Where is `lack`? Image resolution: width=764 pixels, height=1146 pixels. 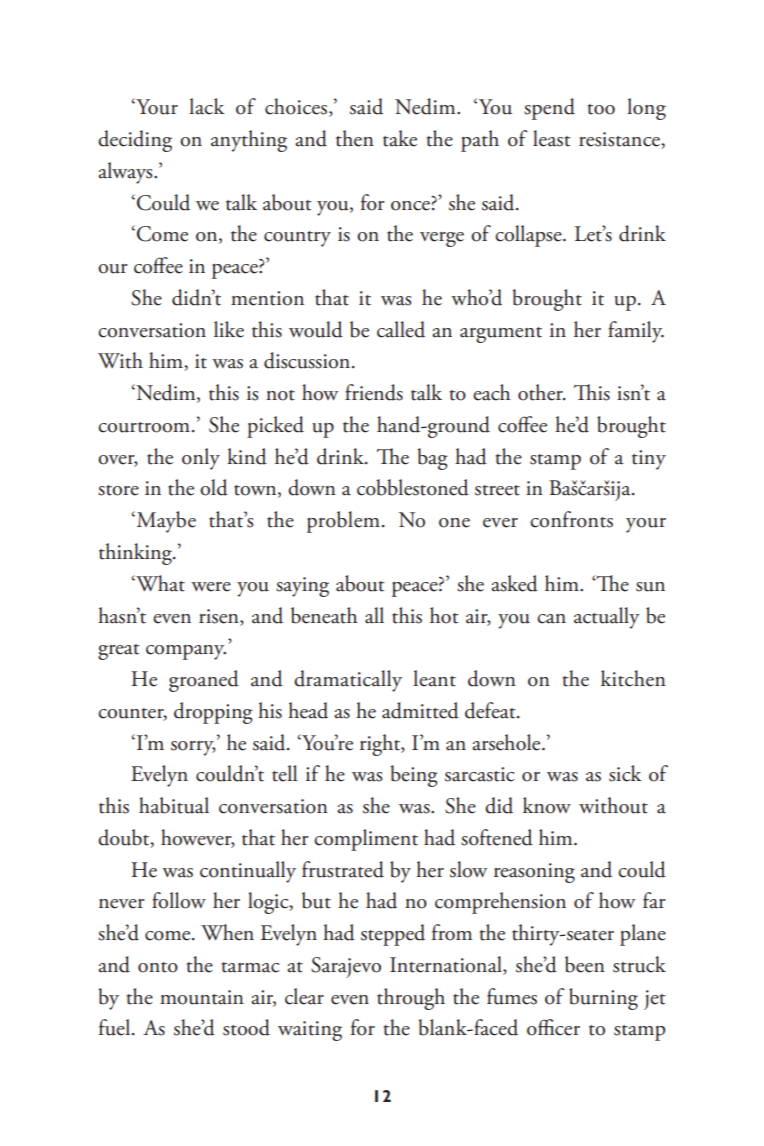 lack is located at coordinates (207, 106).
